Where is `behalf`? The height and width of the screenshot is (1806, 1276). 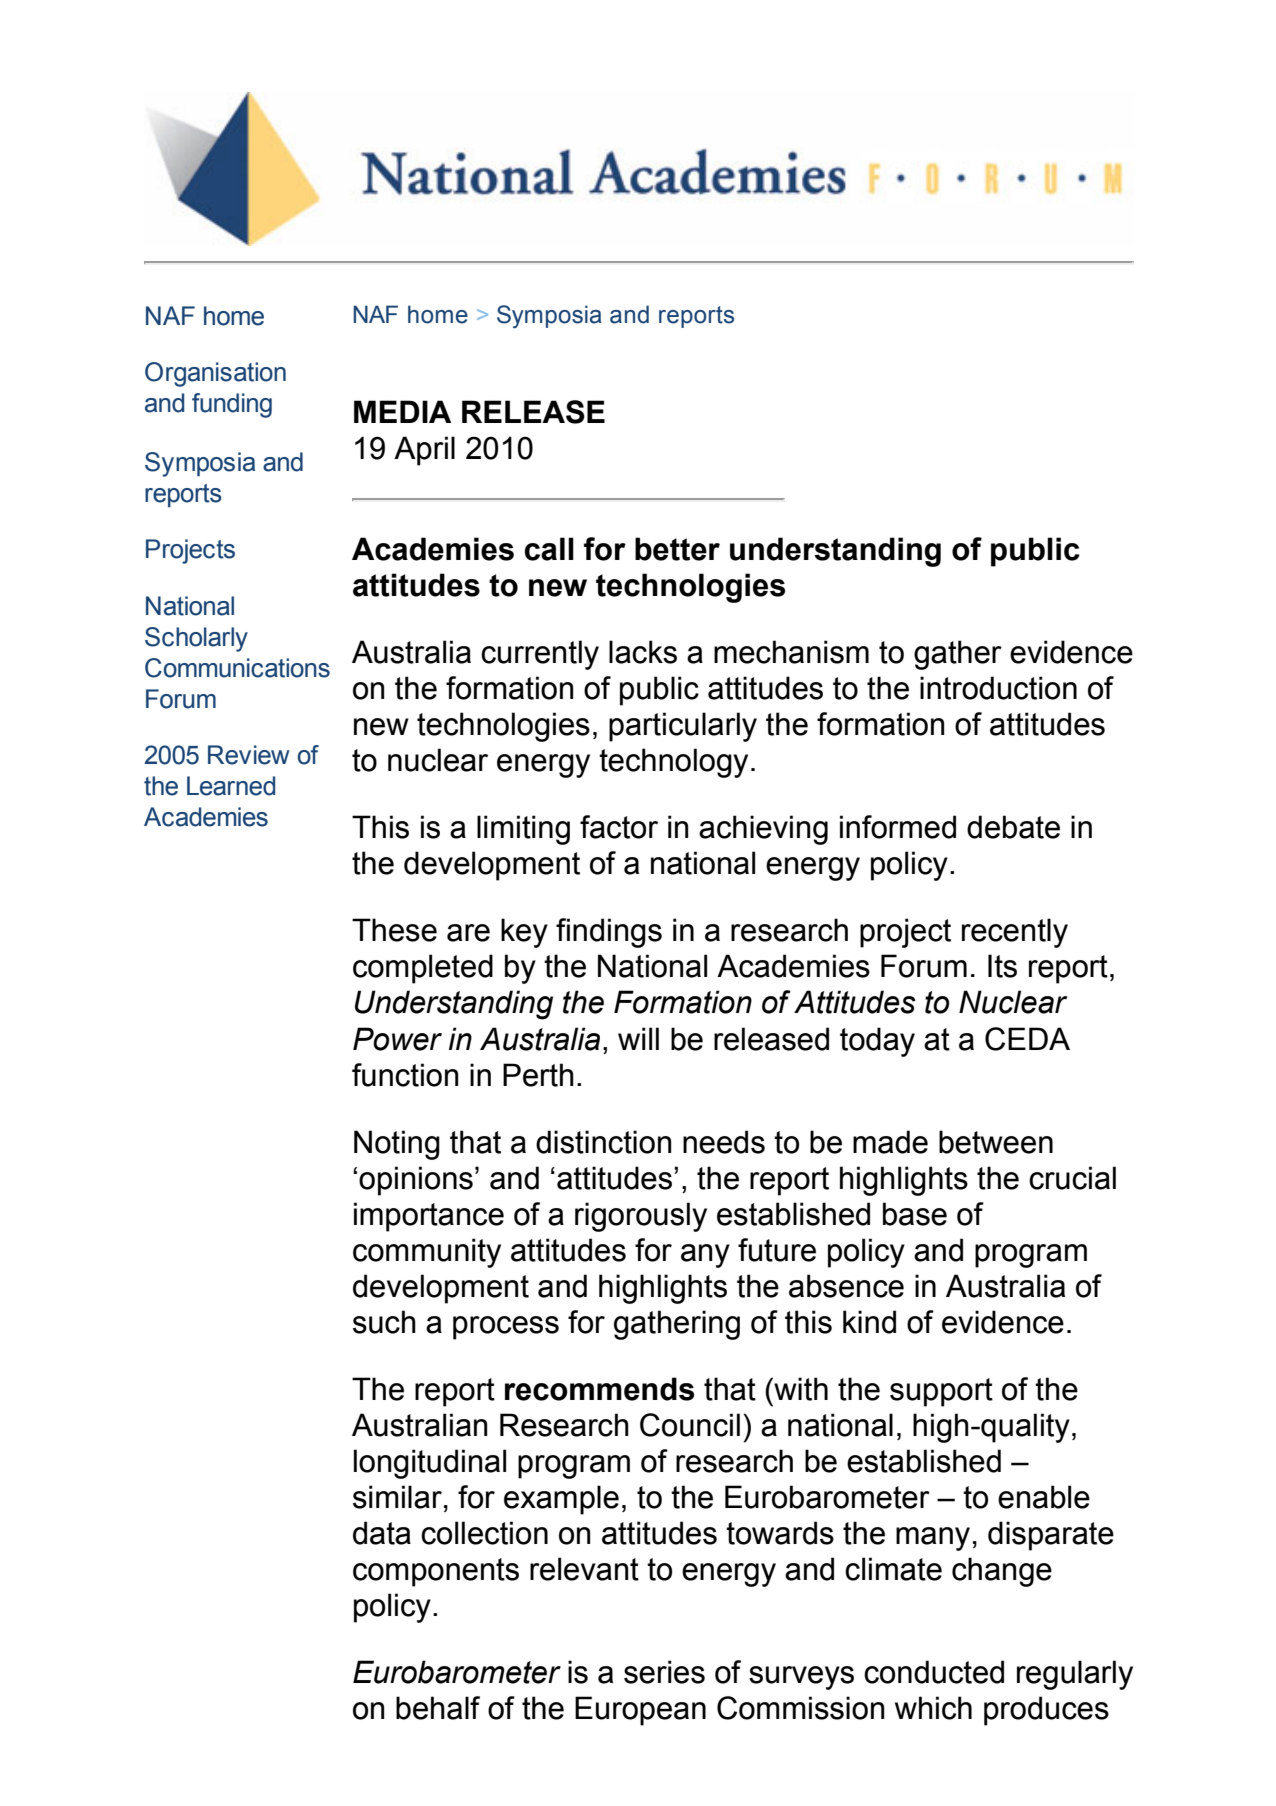
behalf is located at coordinates (438, 1708).
